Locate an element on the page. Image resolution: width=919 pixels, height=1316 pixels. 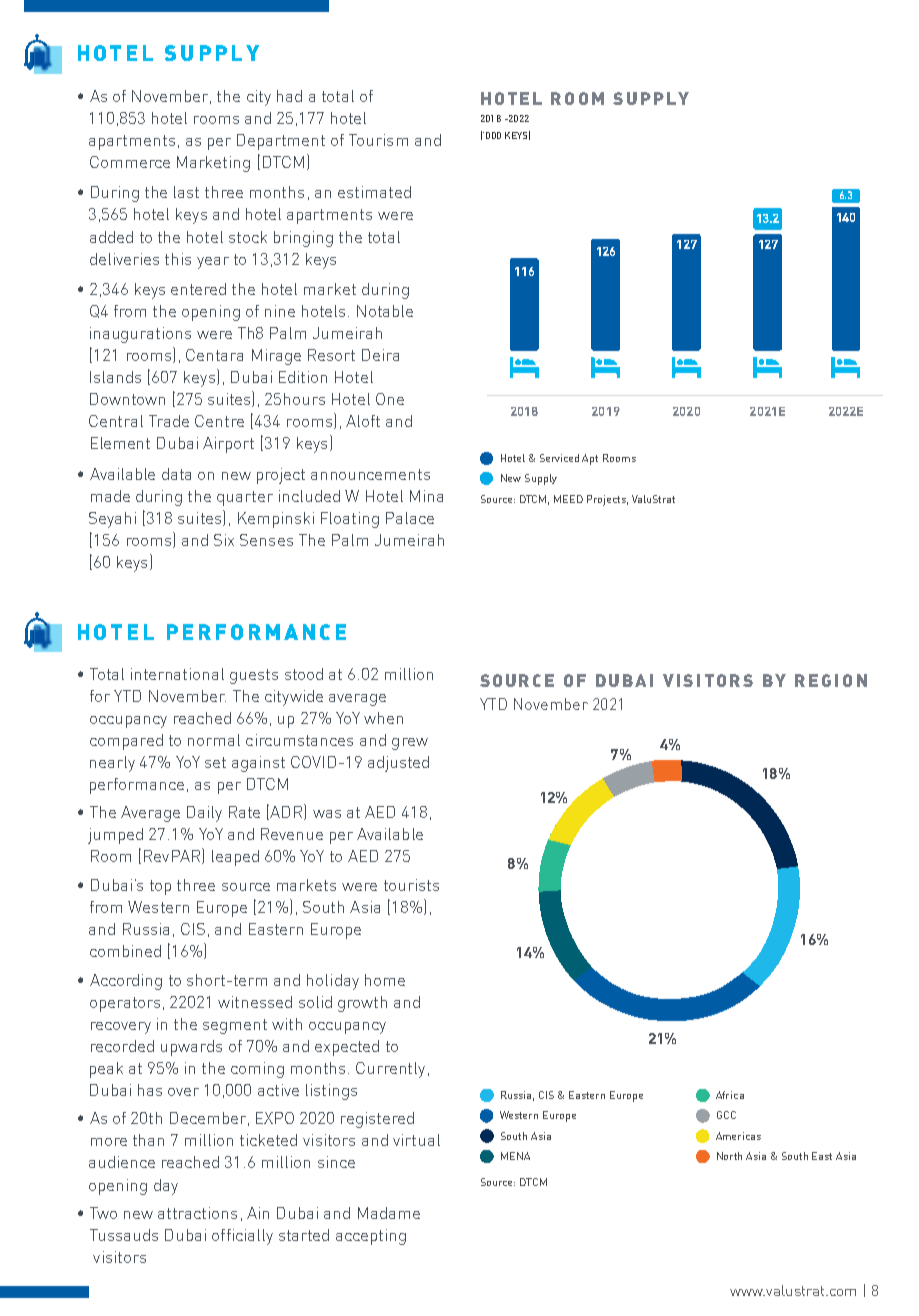
MENA is located at coordinates (515, 1156).
